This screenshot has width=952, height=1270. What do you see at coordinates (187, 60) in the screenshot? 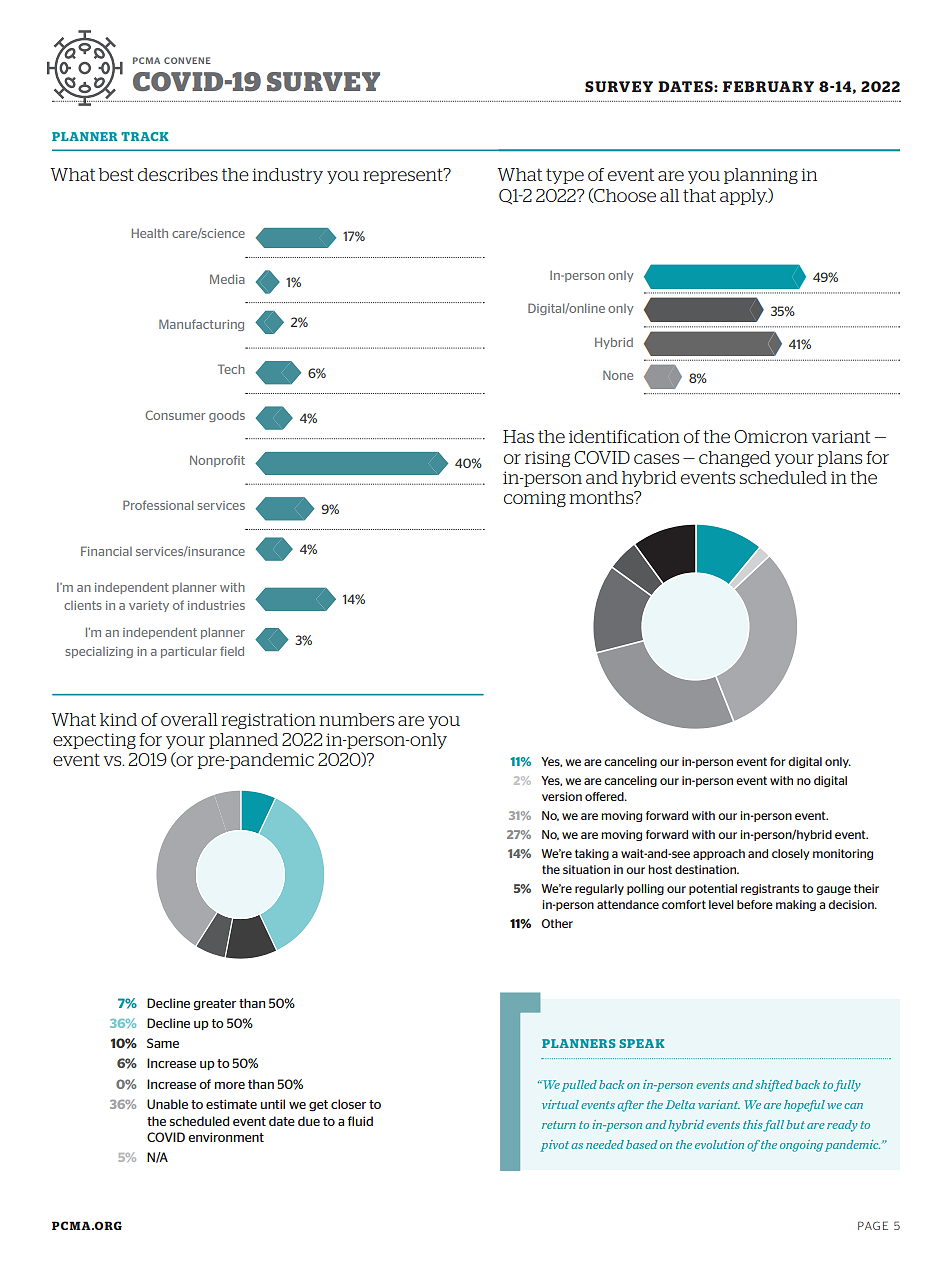
I see `convene` at bounding box center [187, 60].
